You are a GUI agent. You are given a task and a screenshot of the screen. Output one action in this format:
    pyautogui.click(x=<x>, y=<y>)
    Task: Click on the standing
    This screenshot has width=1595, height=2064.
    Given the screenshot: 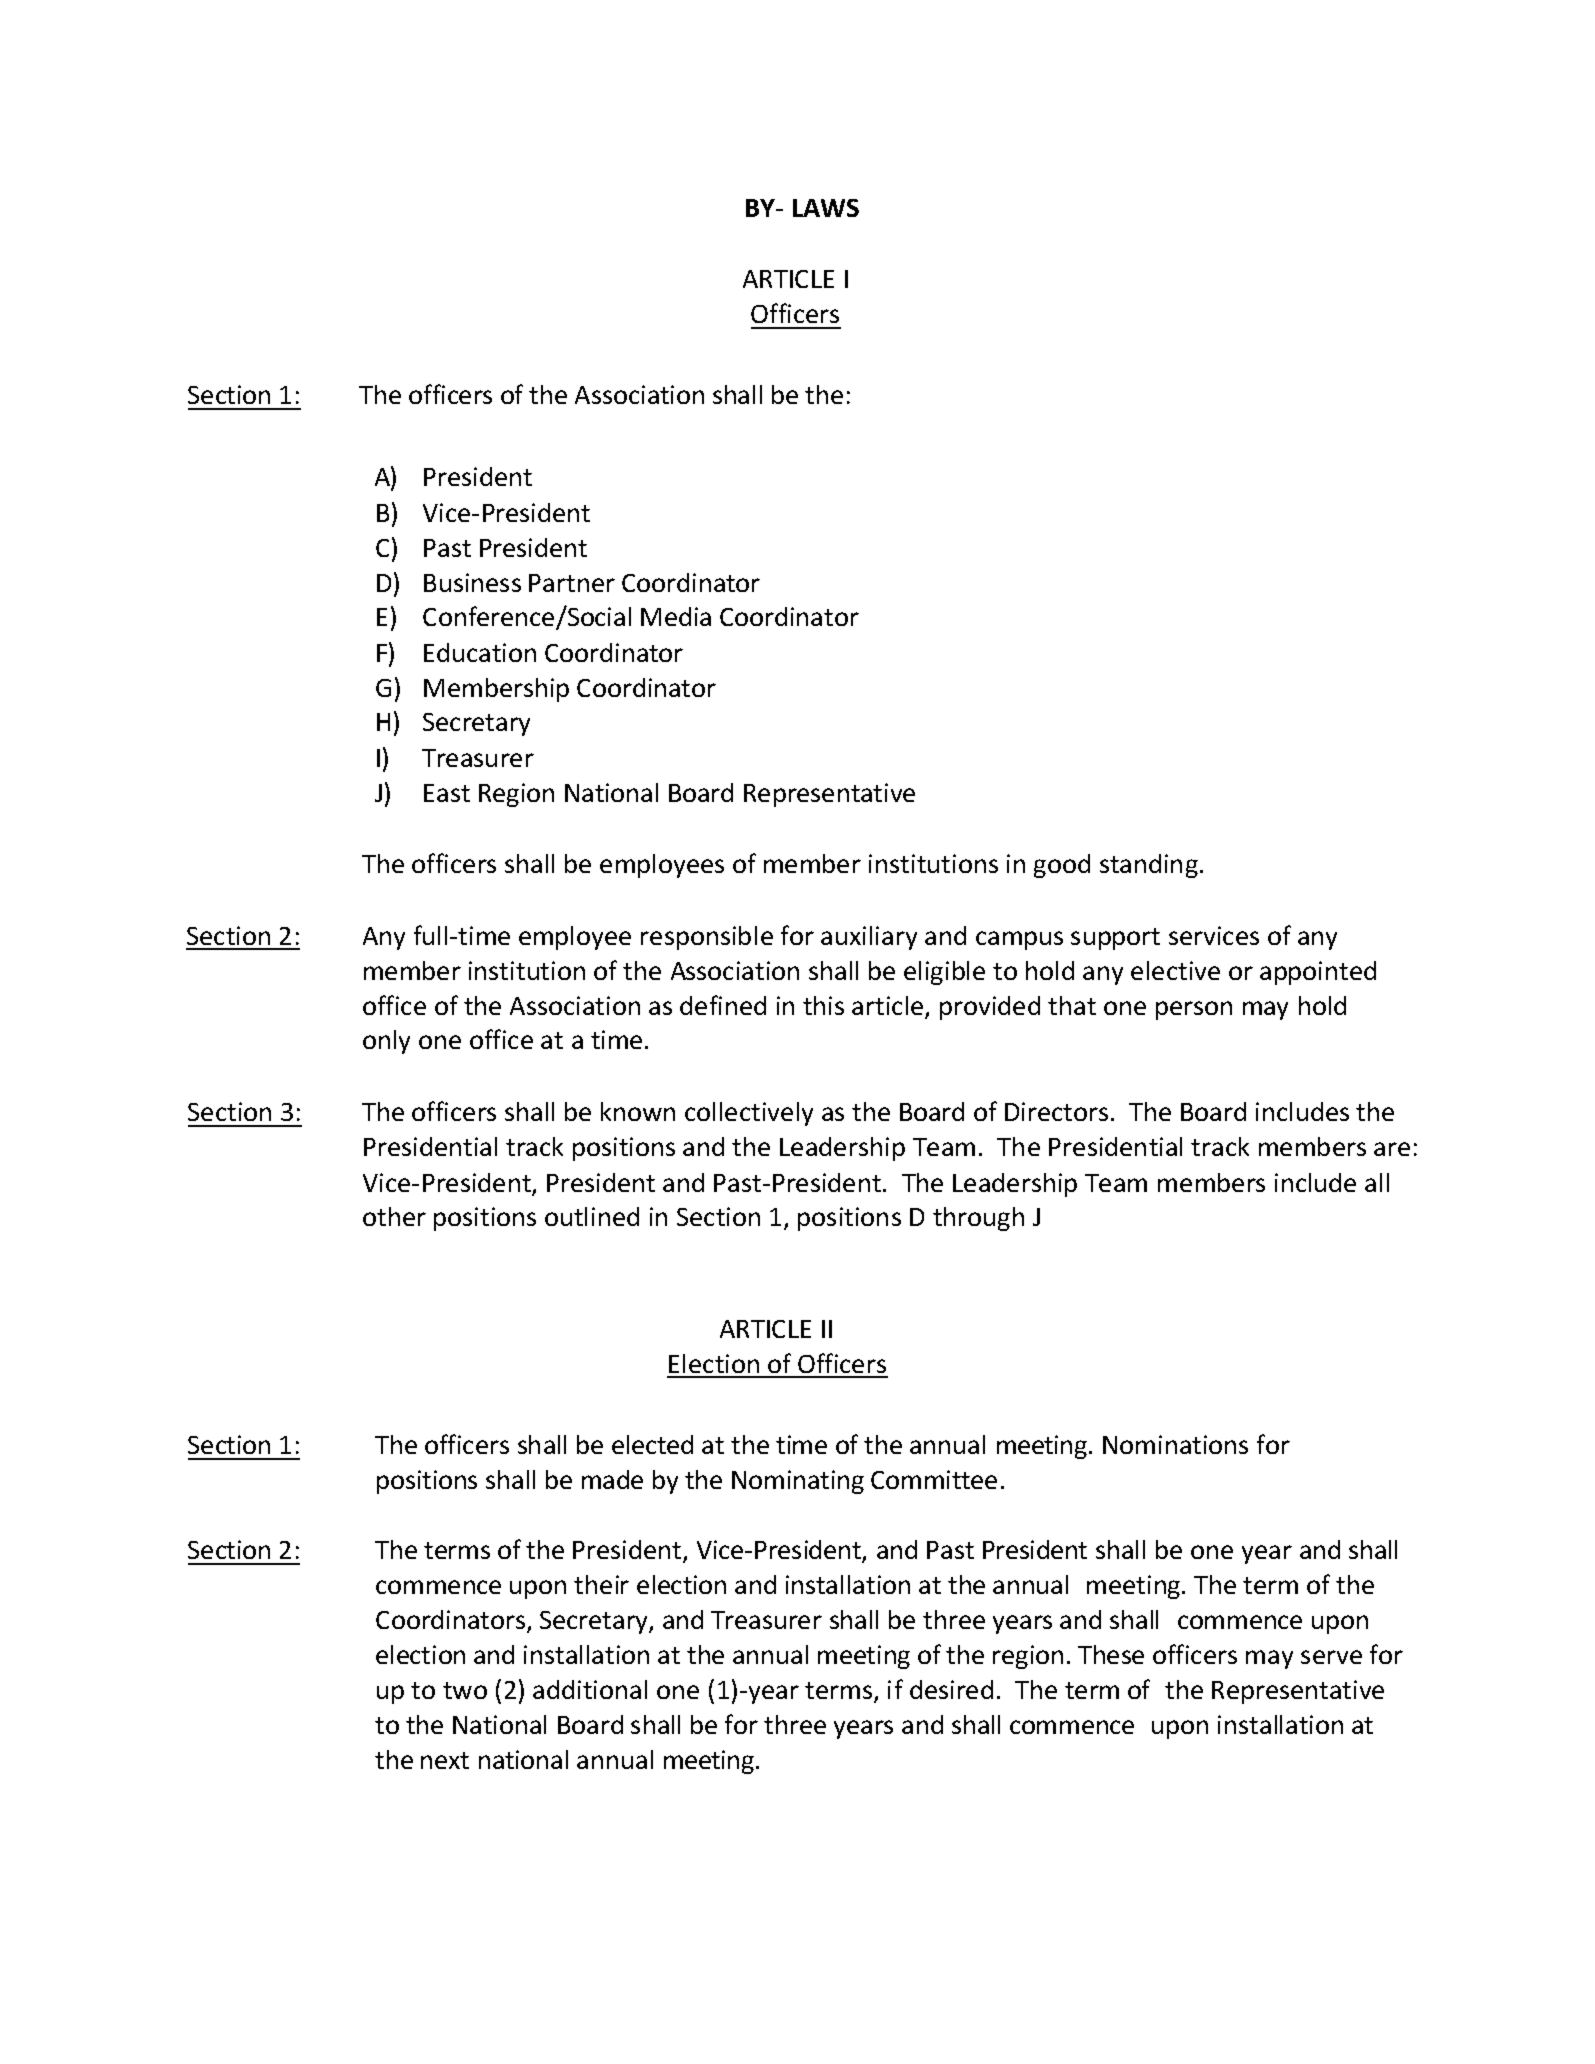 What is the action you would take?
    pyautogui.click(x=1149, y=866)
